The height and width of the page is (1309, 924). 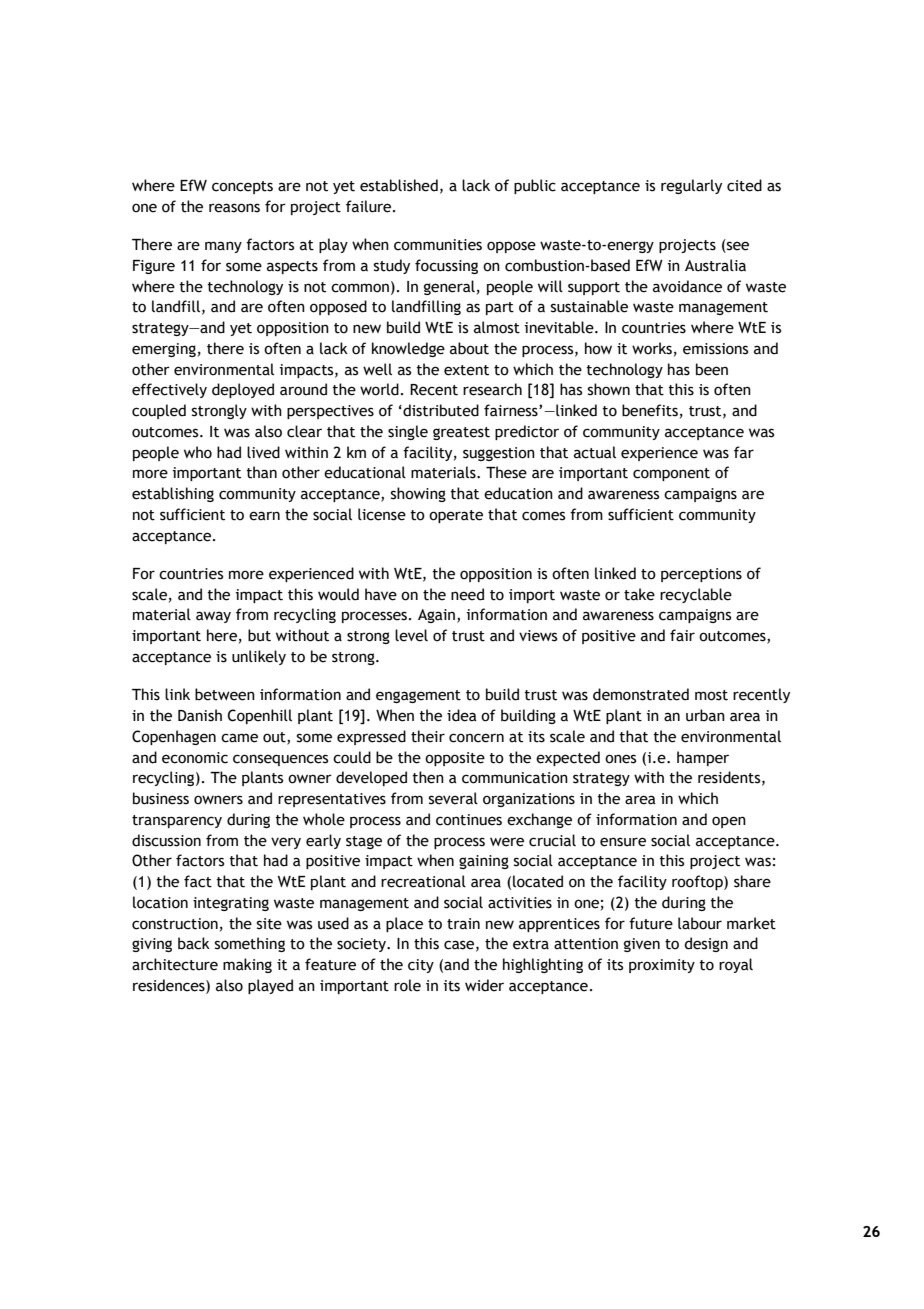 I want to click on communities, so click(x=438, y=245).
